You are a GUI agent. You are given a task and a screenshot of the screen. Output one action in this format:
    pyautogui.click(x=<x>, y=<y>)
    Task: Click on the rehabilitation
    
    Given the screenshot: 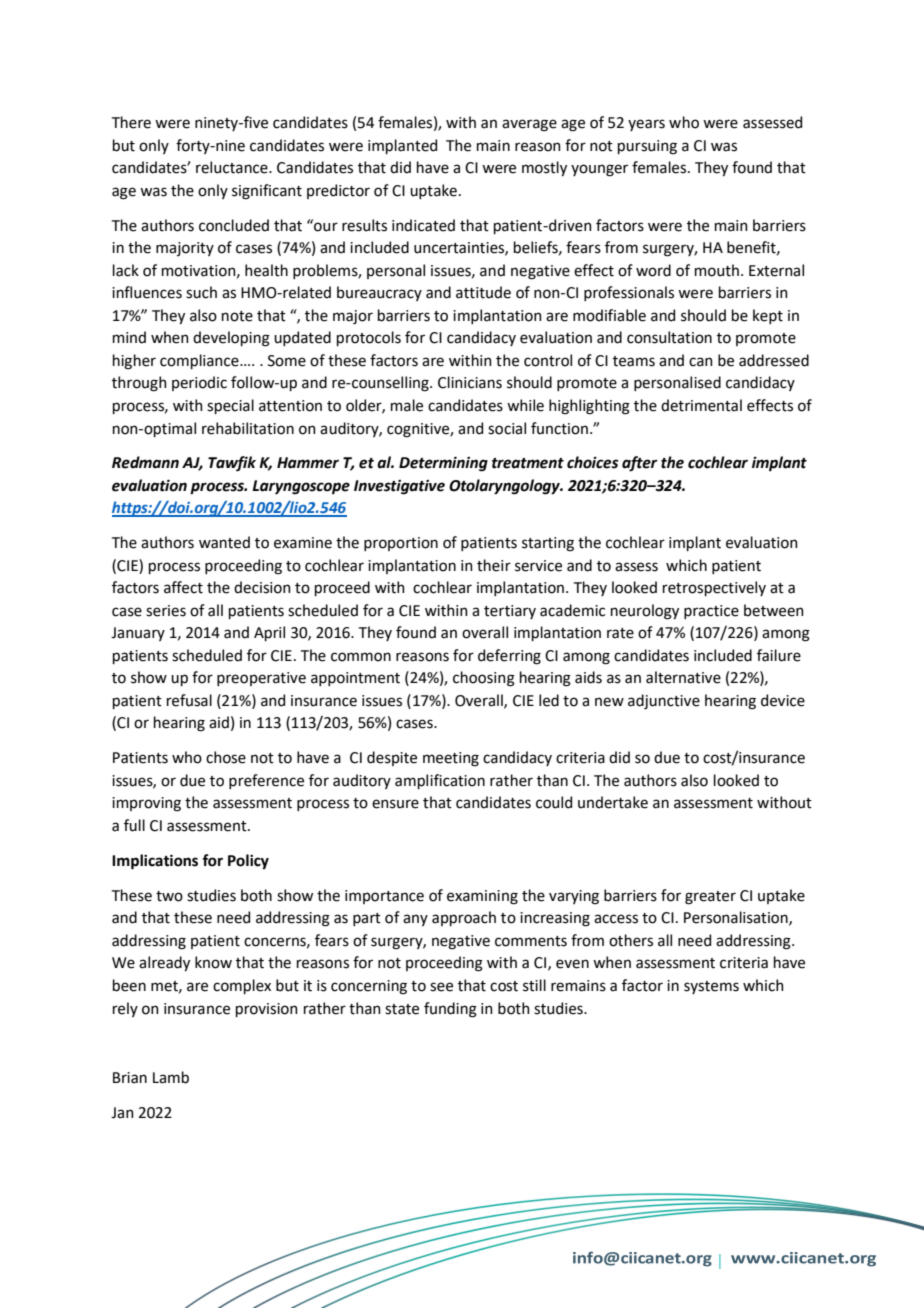 What is the action you would take?
    pyautogui.click(x=248, y=428)
